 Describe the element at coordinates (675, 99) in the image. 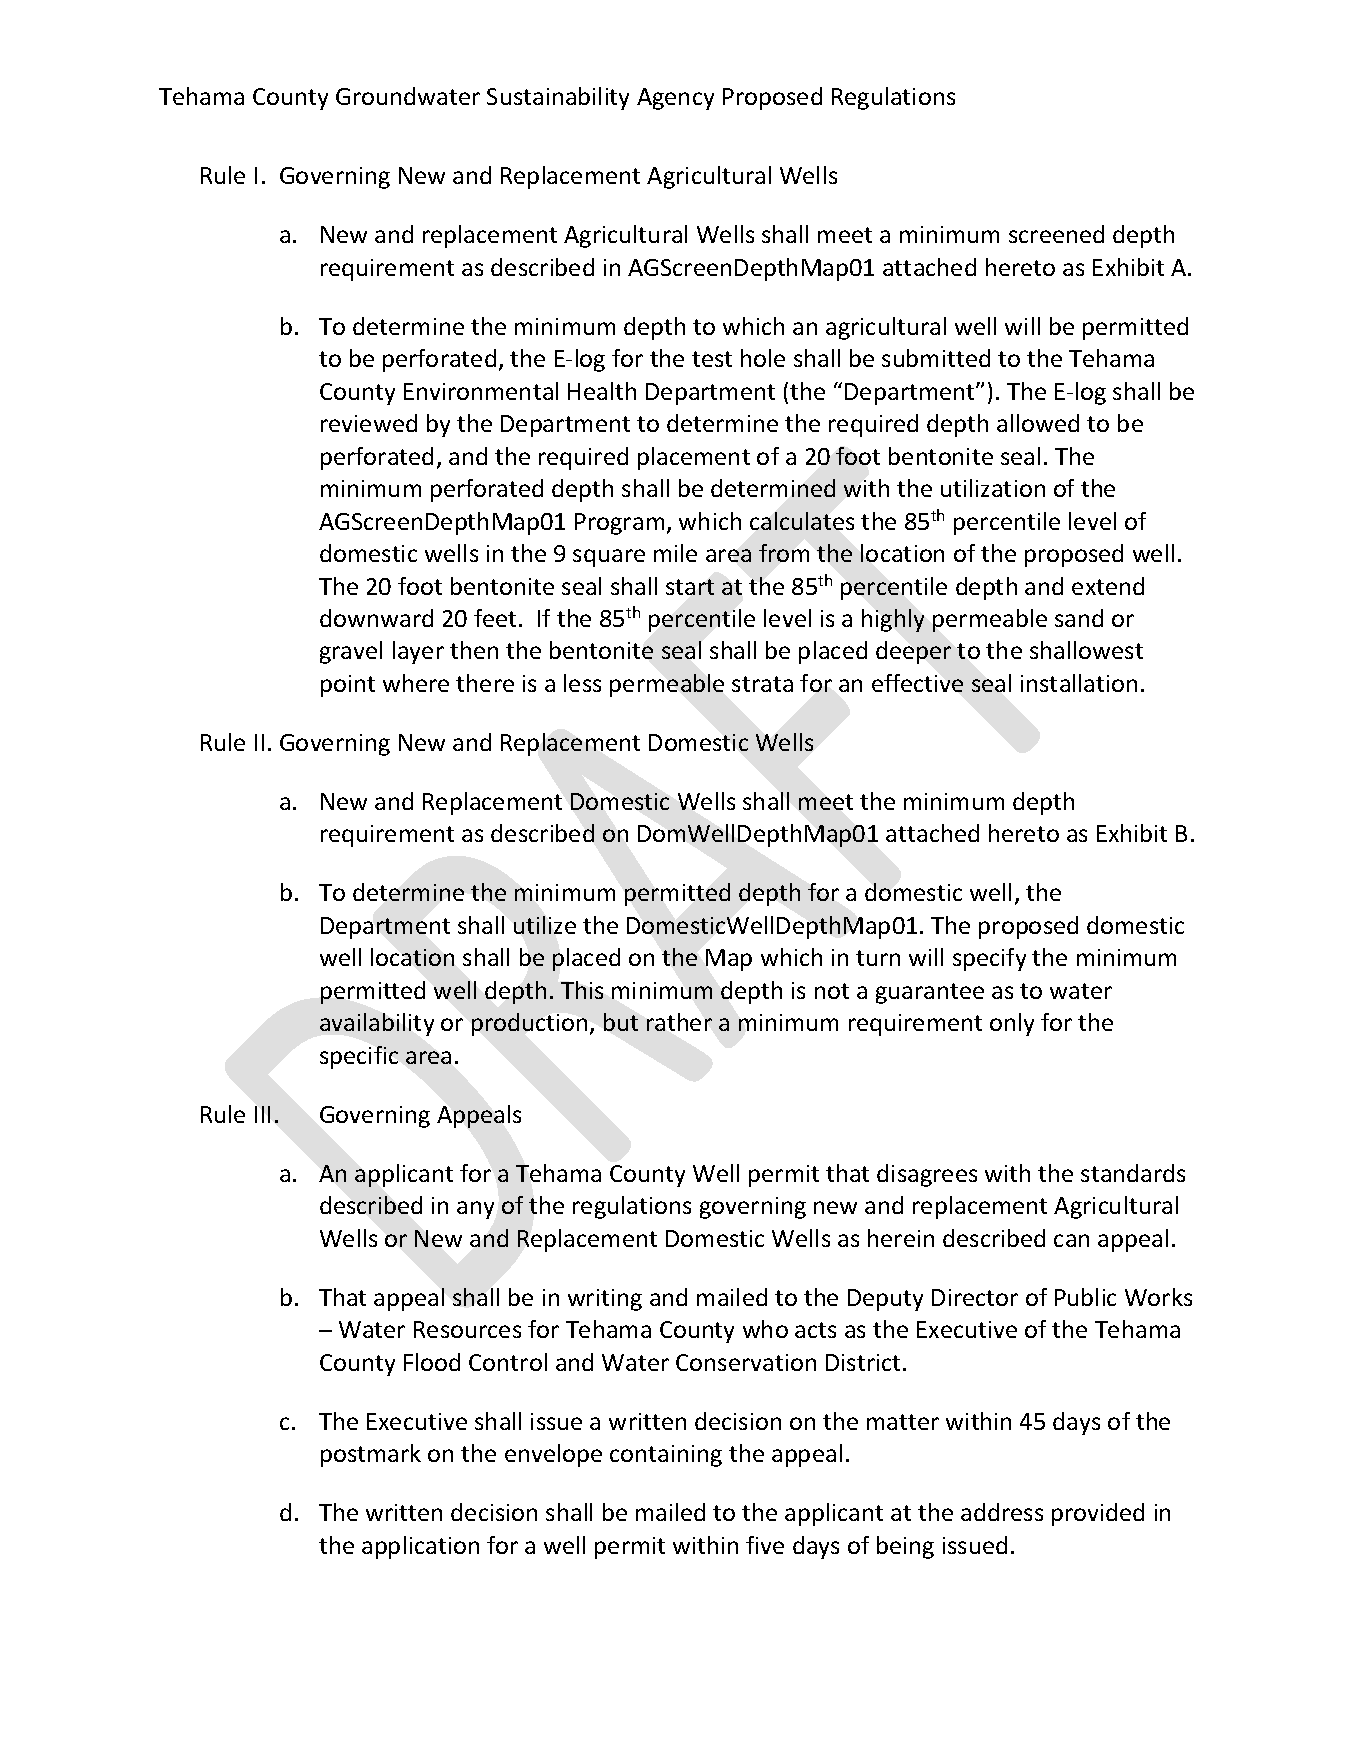

I see `Agency` at that location.
